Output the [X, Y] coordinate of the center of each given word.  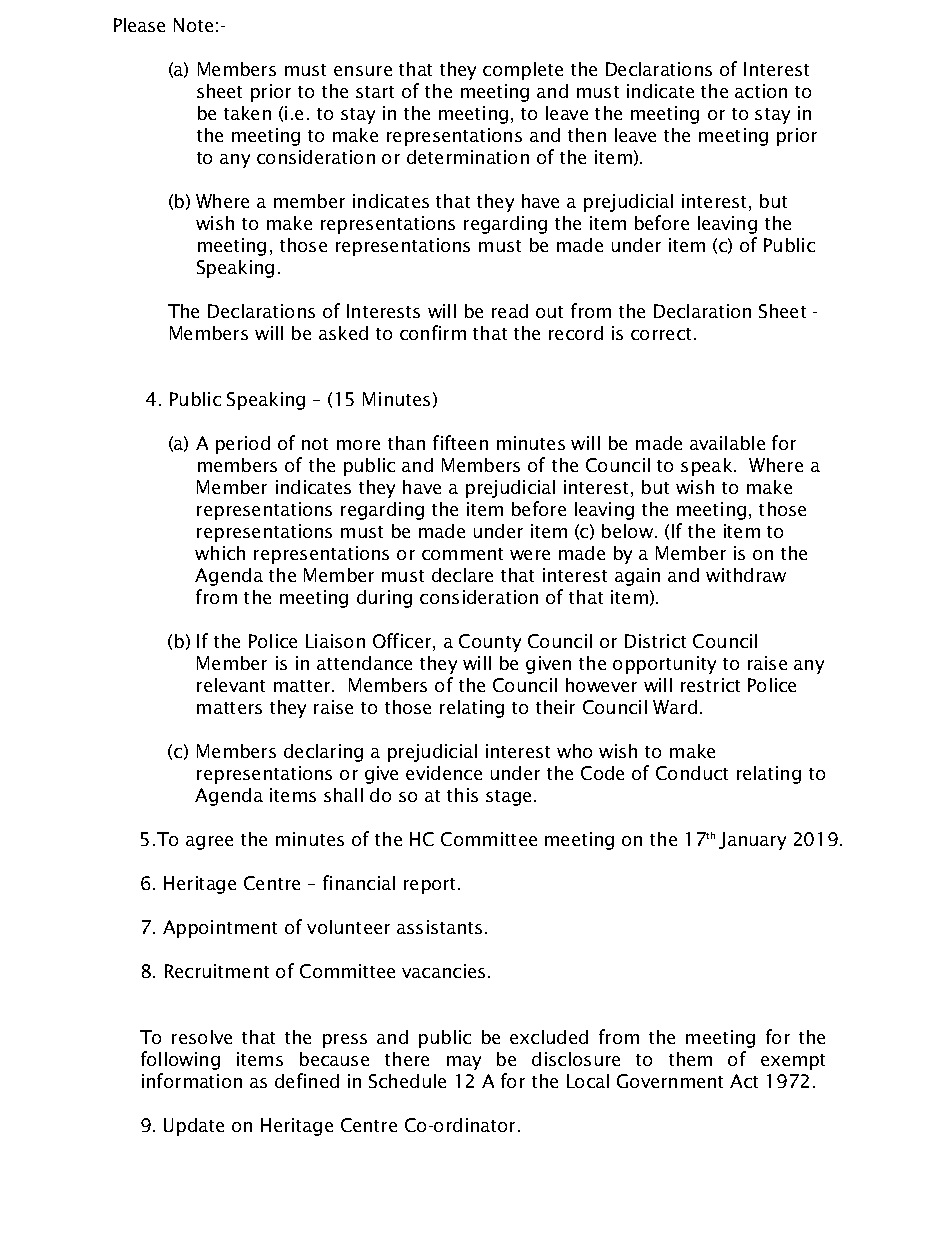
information [192, 1080]
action [761, 91]
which [220, 553]
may [464, 1063]
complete [523, 71]
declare [462, 575]
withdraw [746, 575]
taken [247, 113]
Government [670, 1081]
